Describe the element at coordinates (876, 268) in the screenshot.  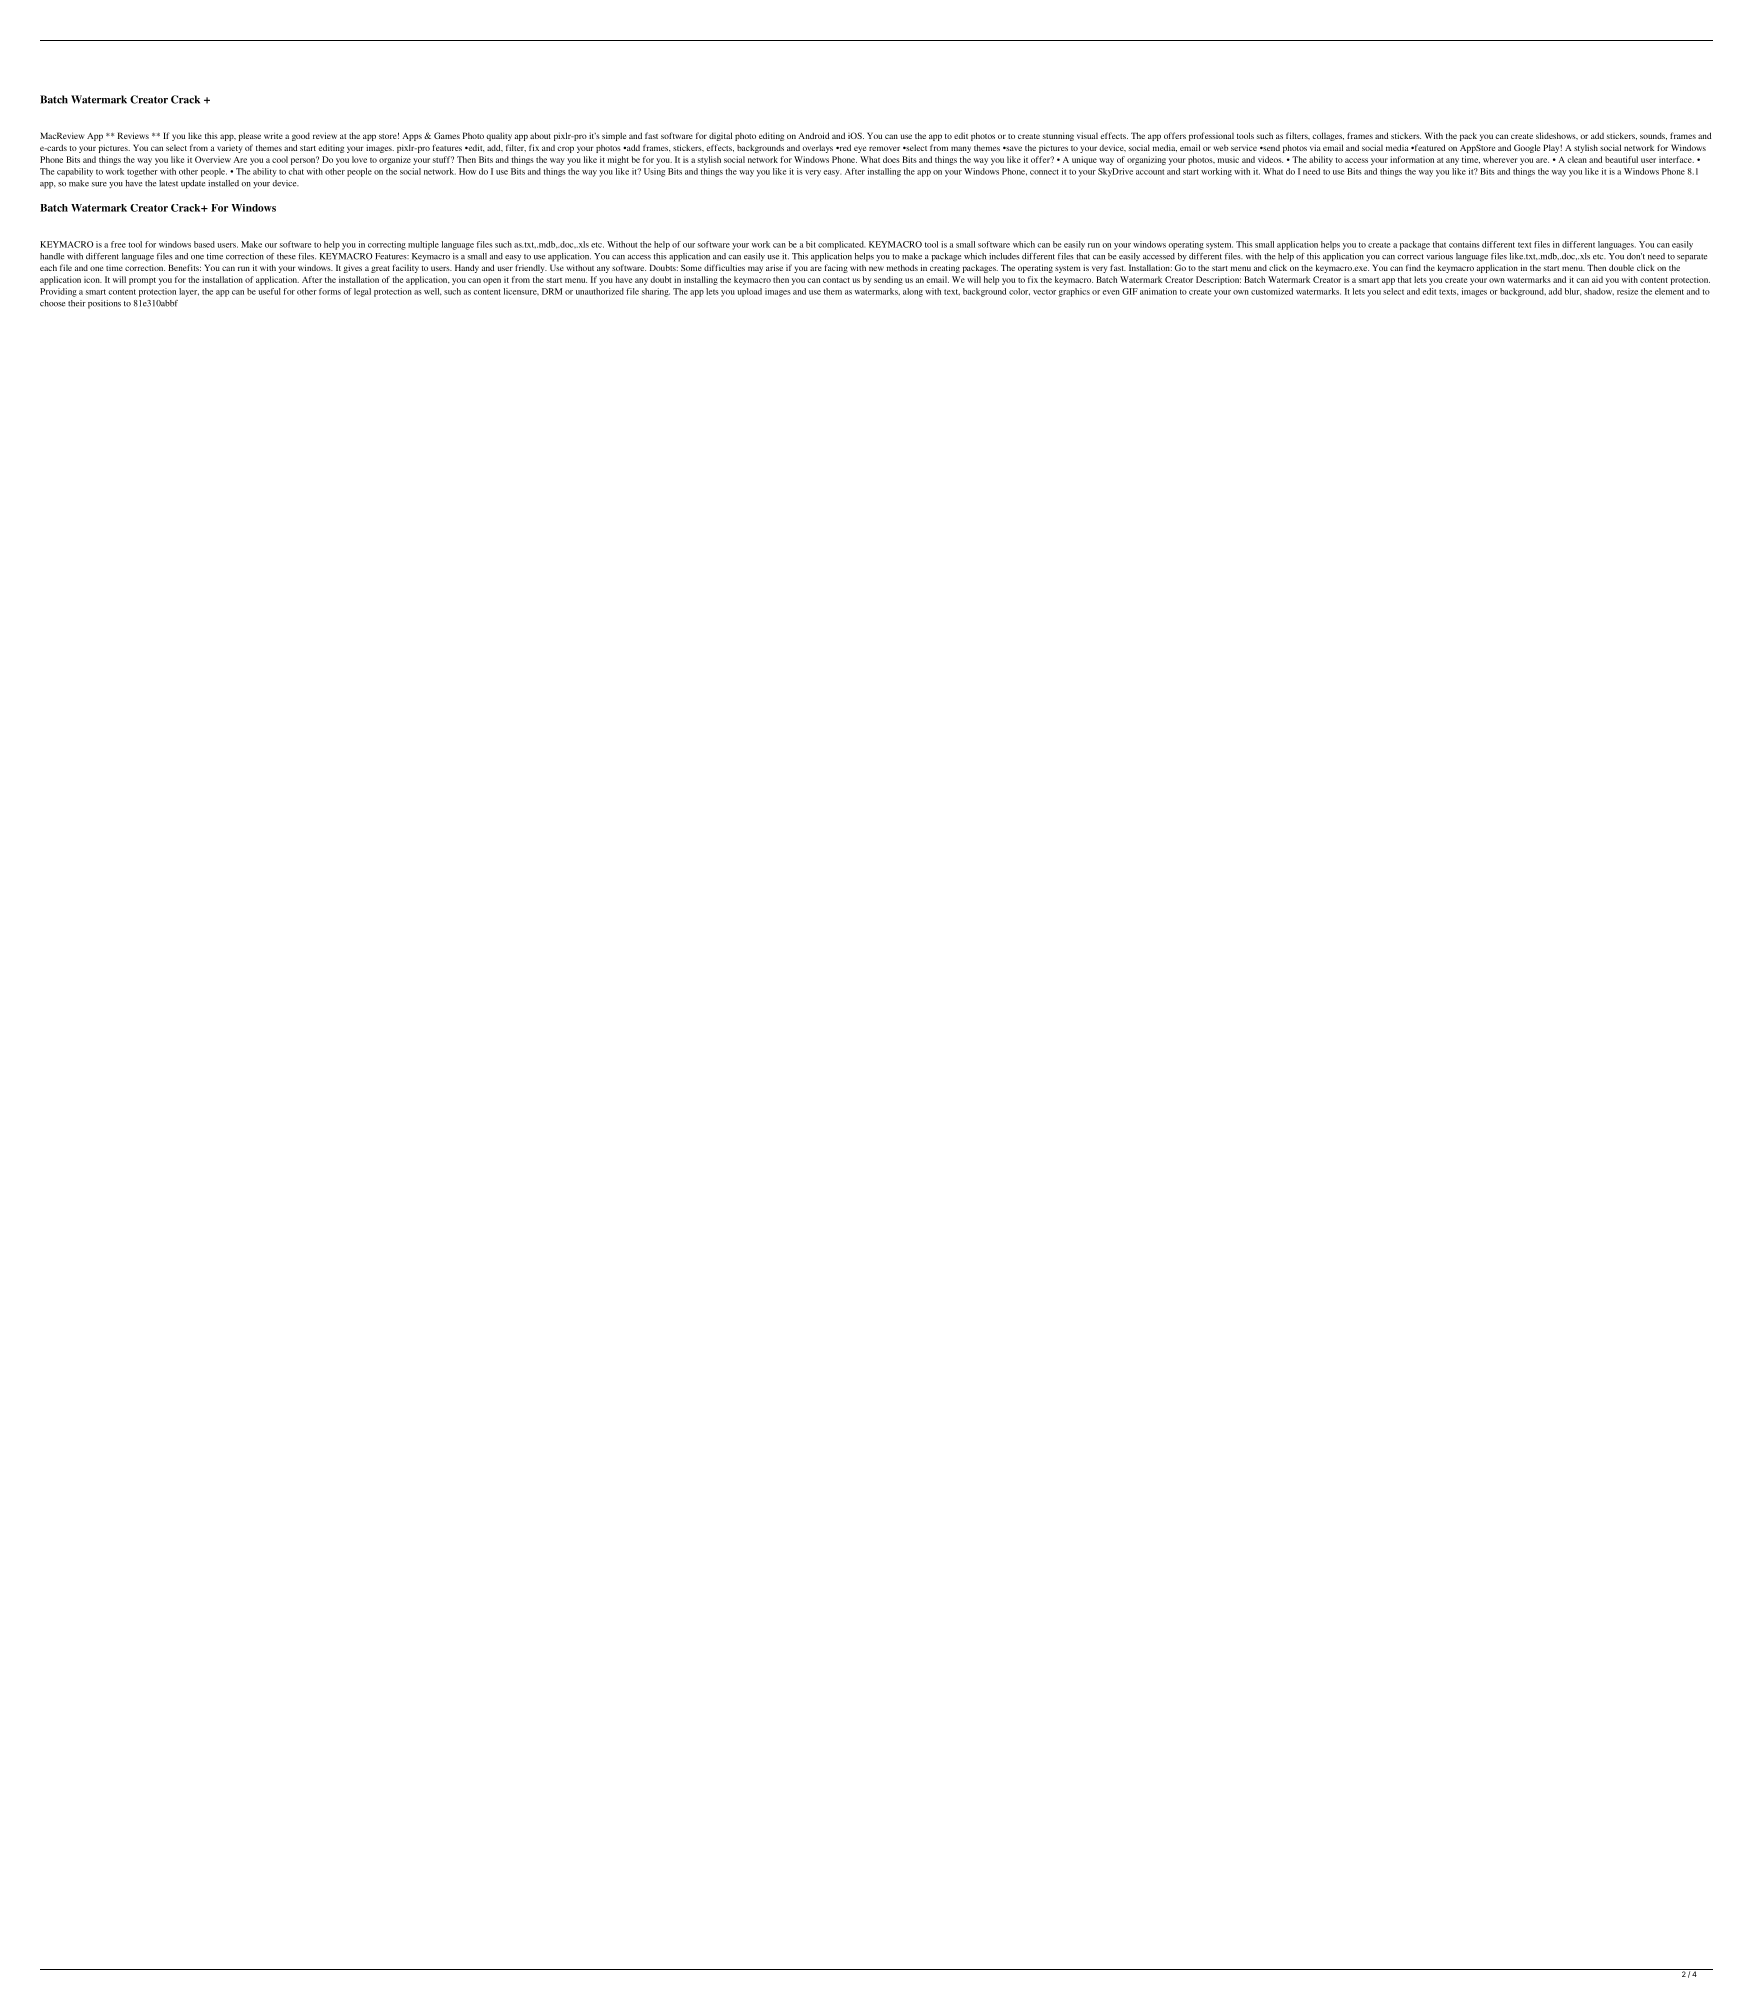
I see `new` at that location.
